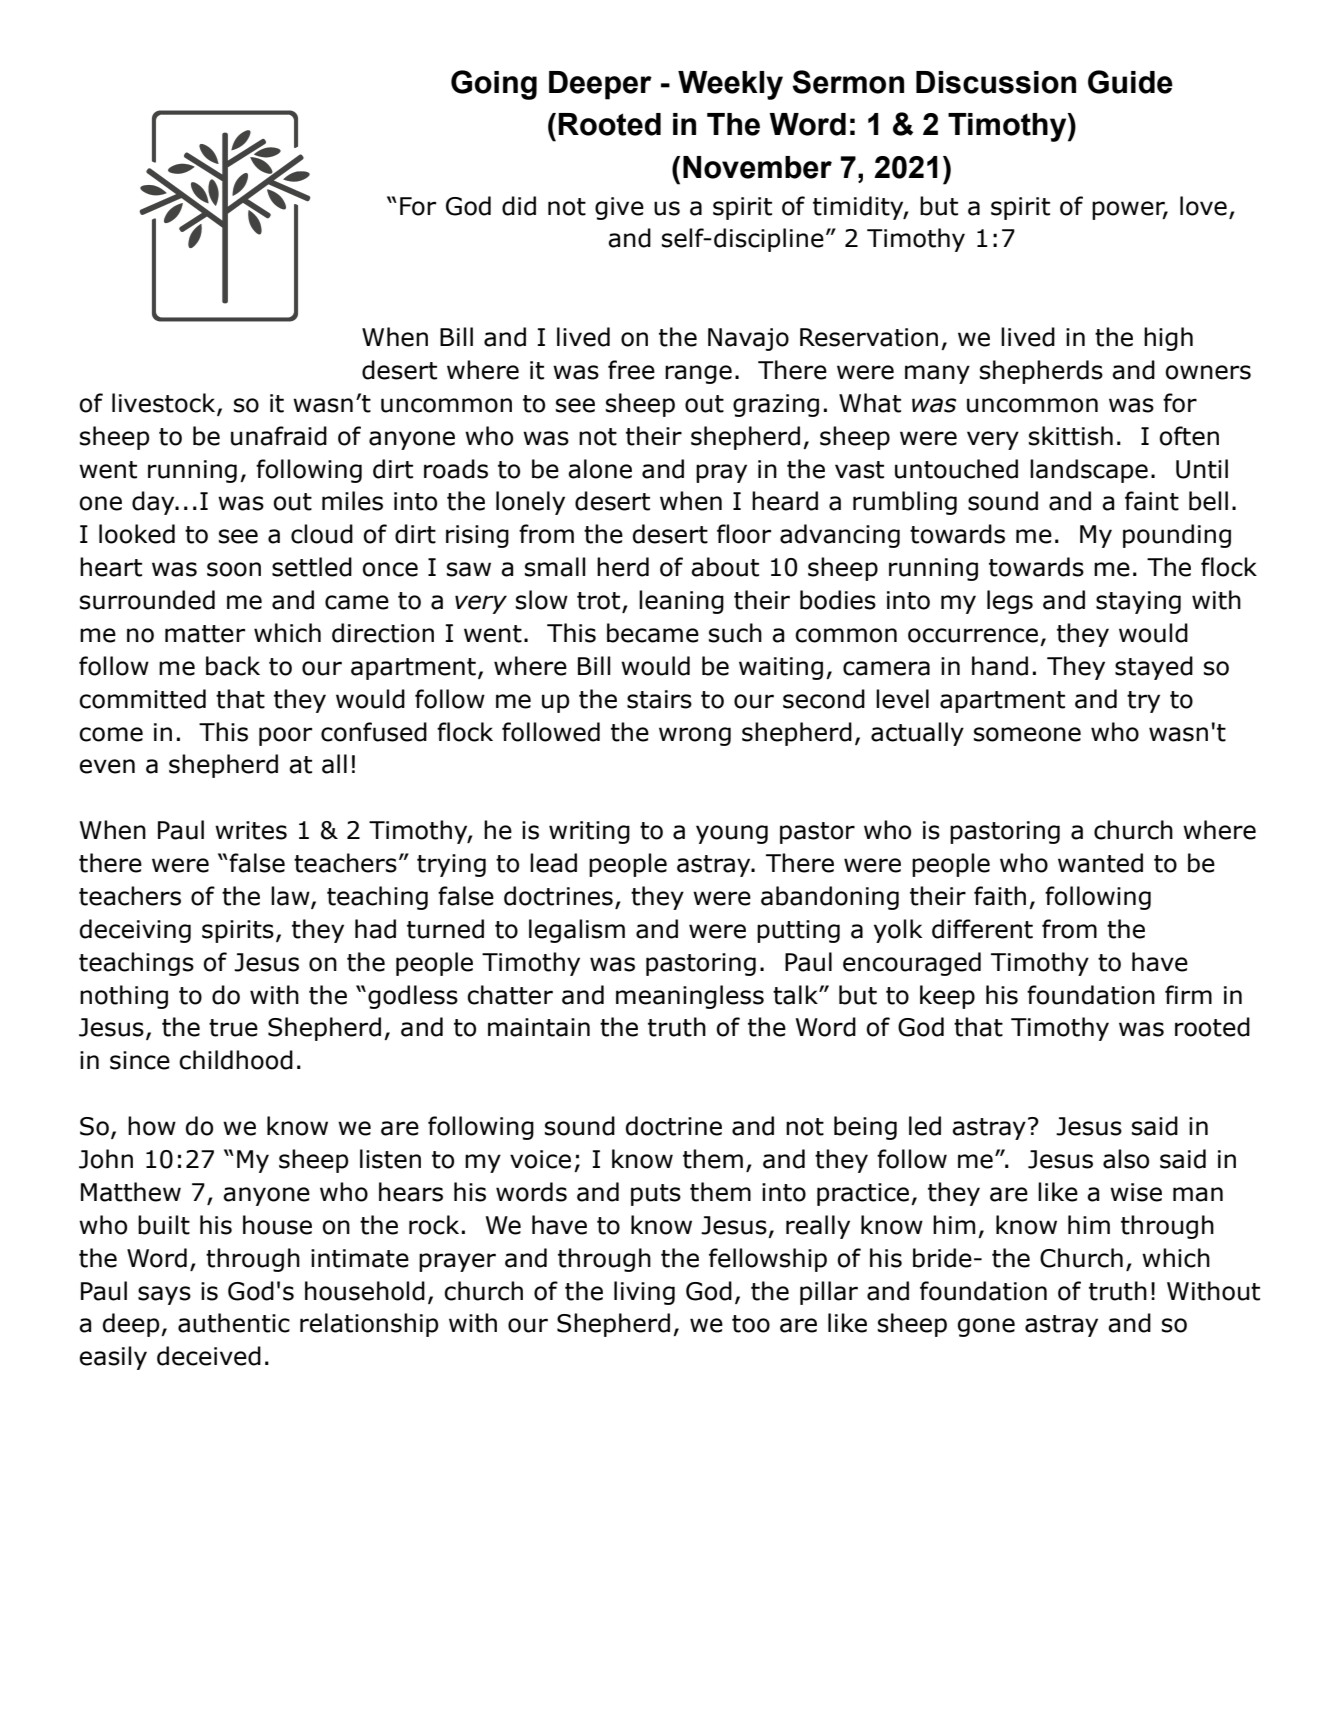  What do you see at coordinates (279, 436) in the image?
I see `unafraid` at bounding box center [279, 436].
